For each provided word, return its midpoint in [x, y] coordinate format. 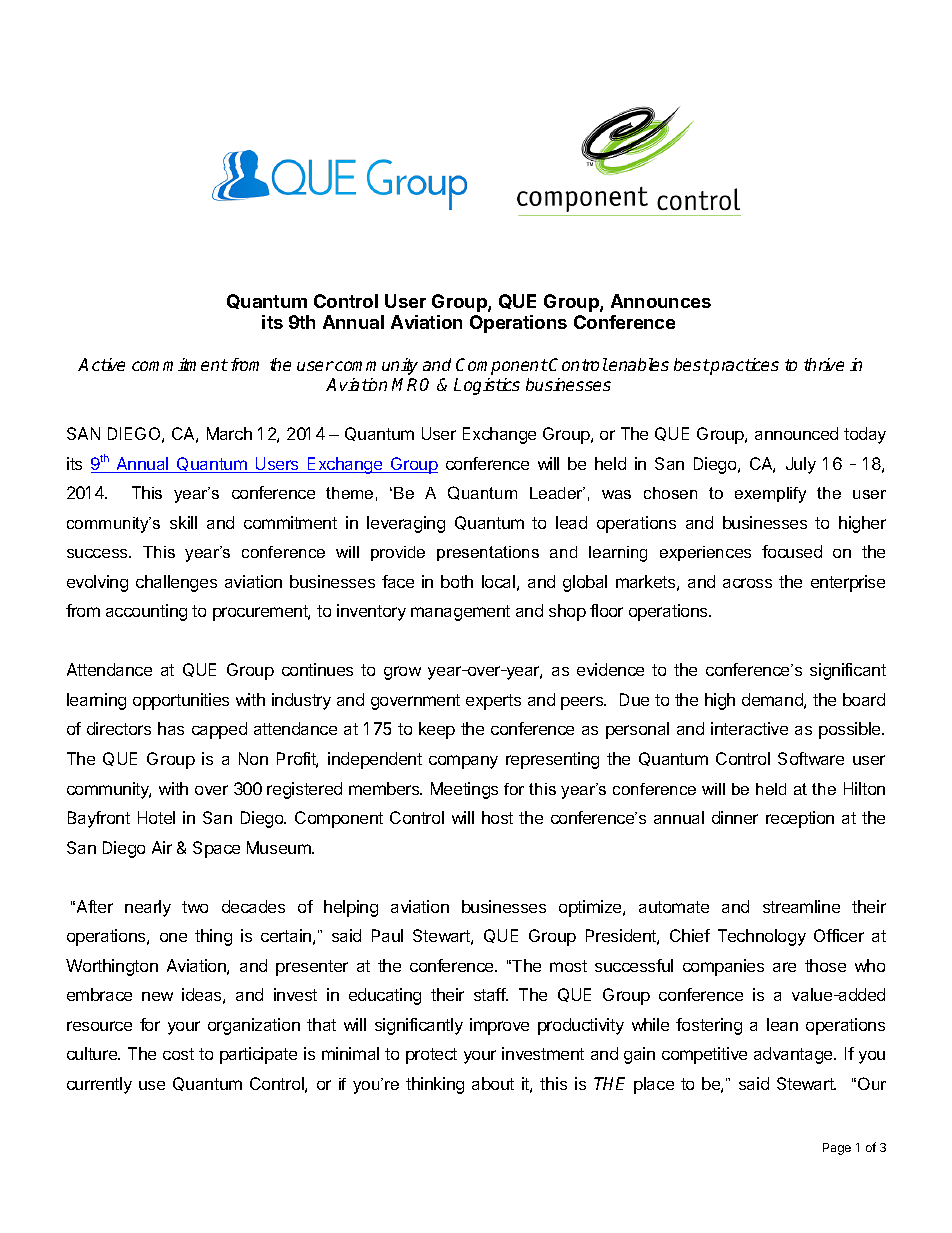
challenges [176, 583]
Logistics [487, 386]
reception [800, 819]
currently [99, 1085]
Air [162, 847]
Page [837, 1149]
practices [744, 366]
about [493, 1083]
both [457, 581]
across [747, 583]
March [229, 433]
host [497, 817]
